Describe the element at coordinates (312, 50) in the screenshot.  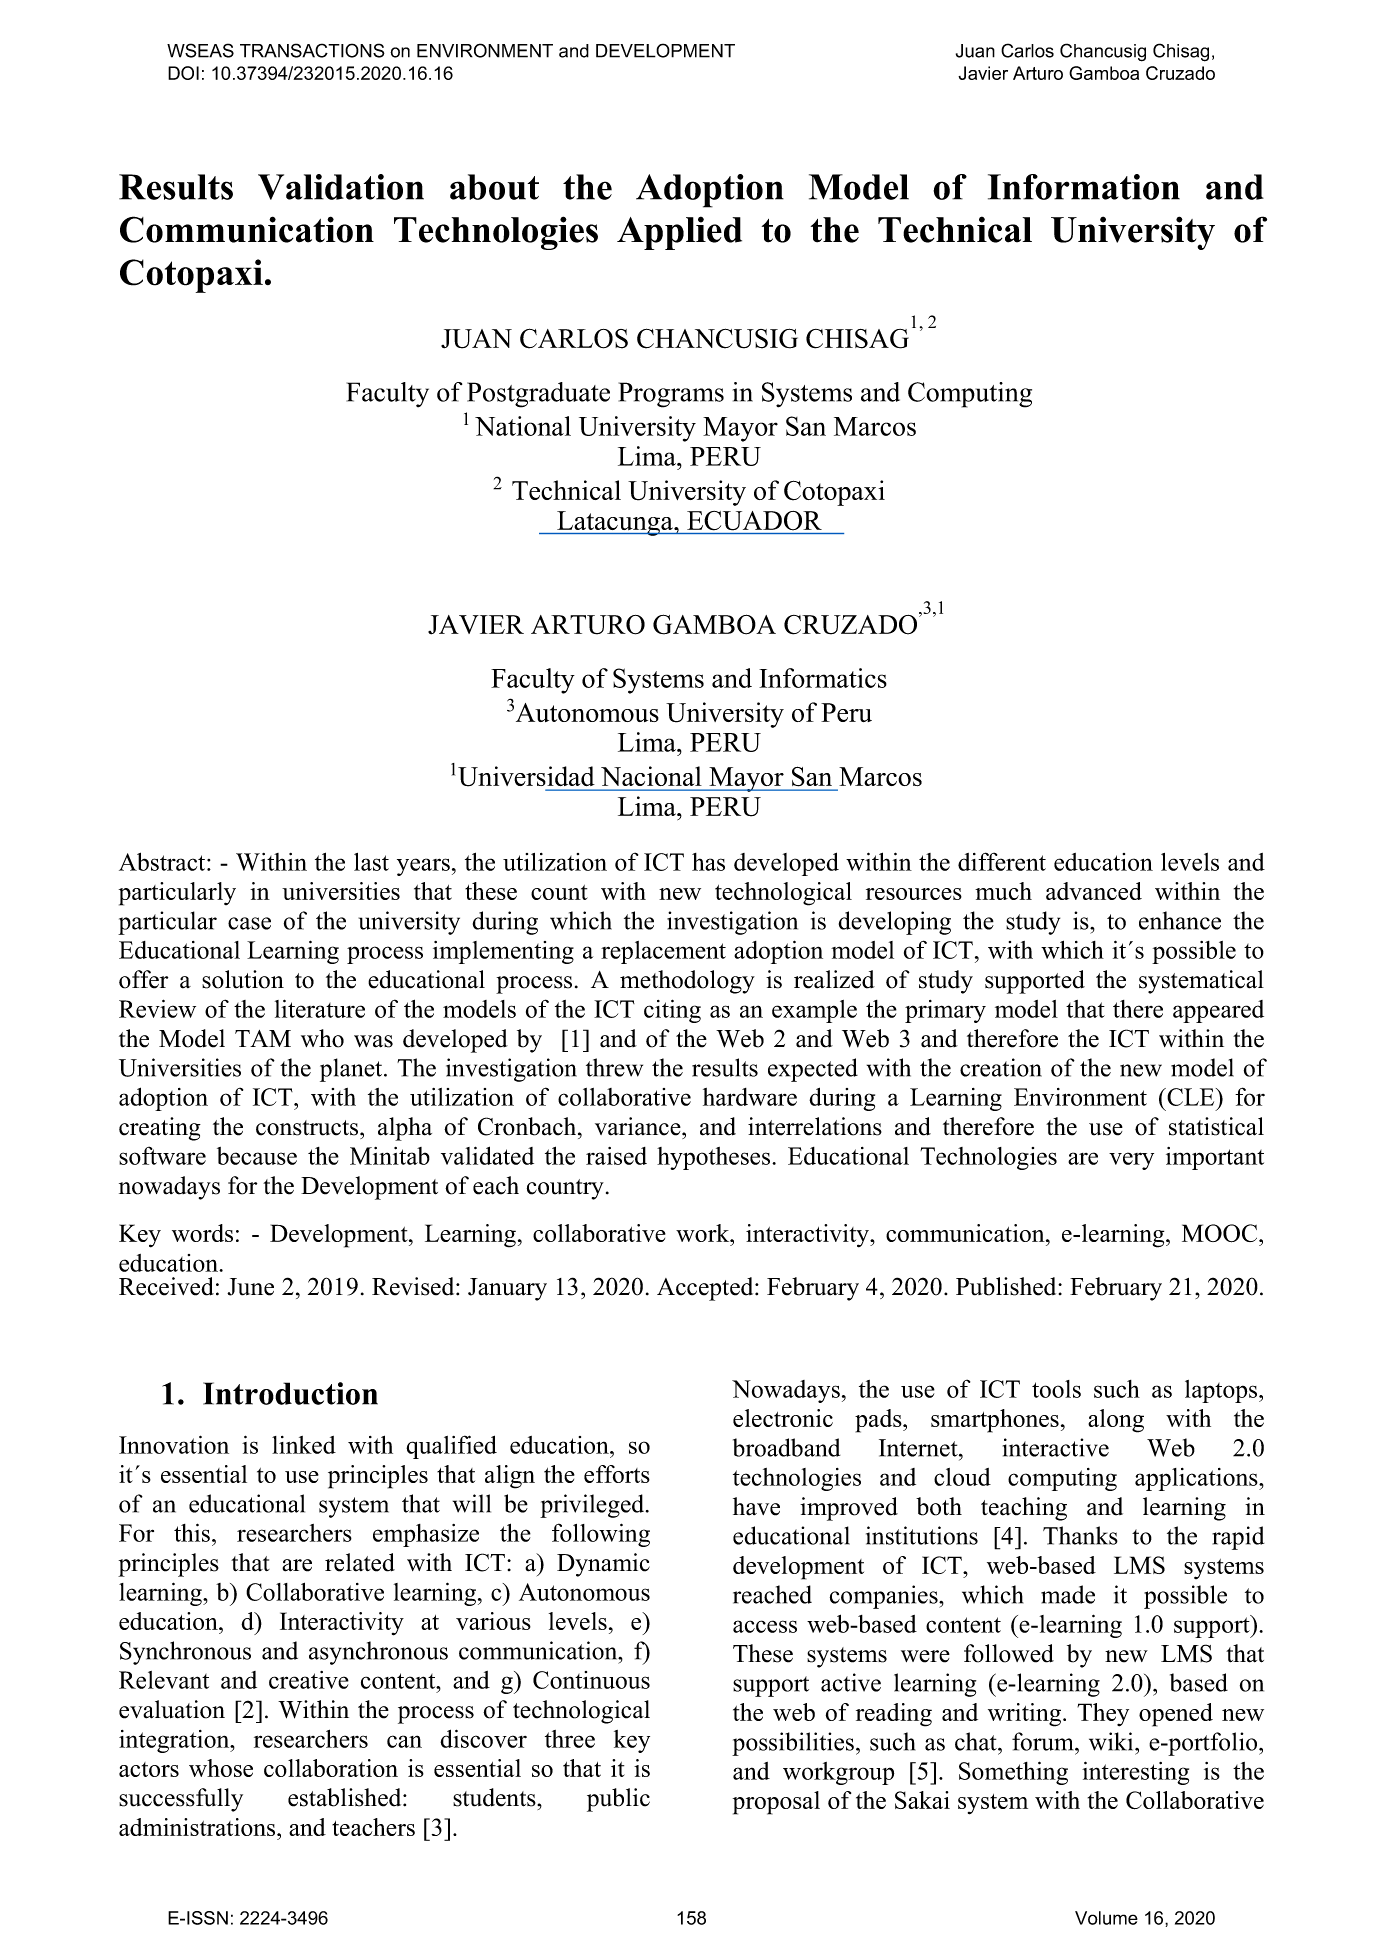
I see `TRANSACTIONS` at that location.
